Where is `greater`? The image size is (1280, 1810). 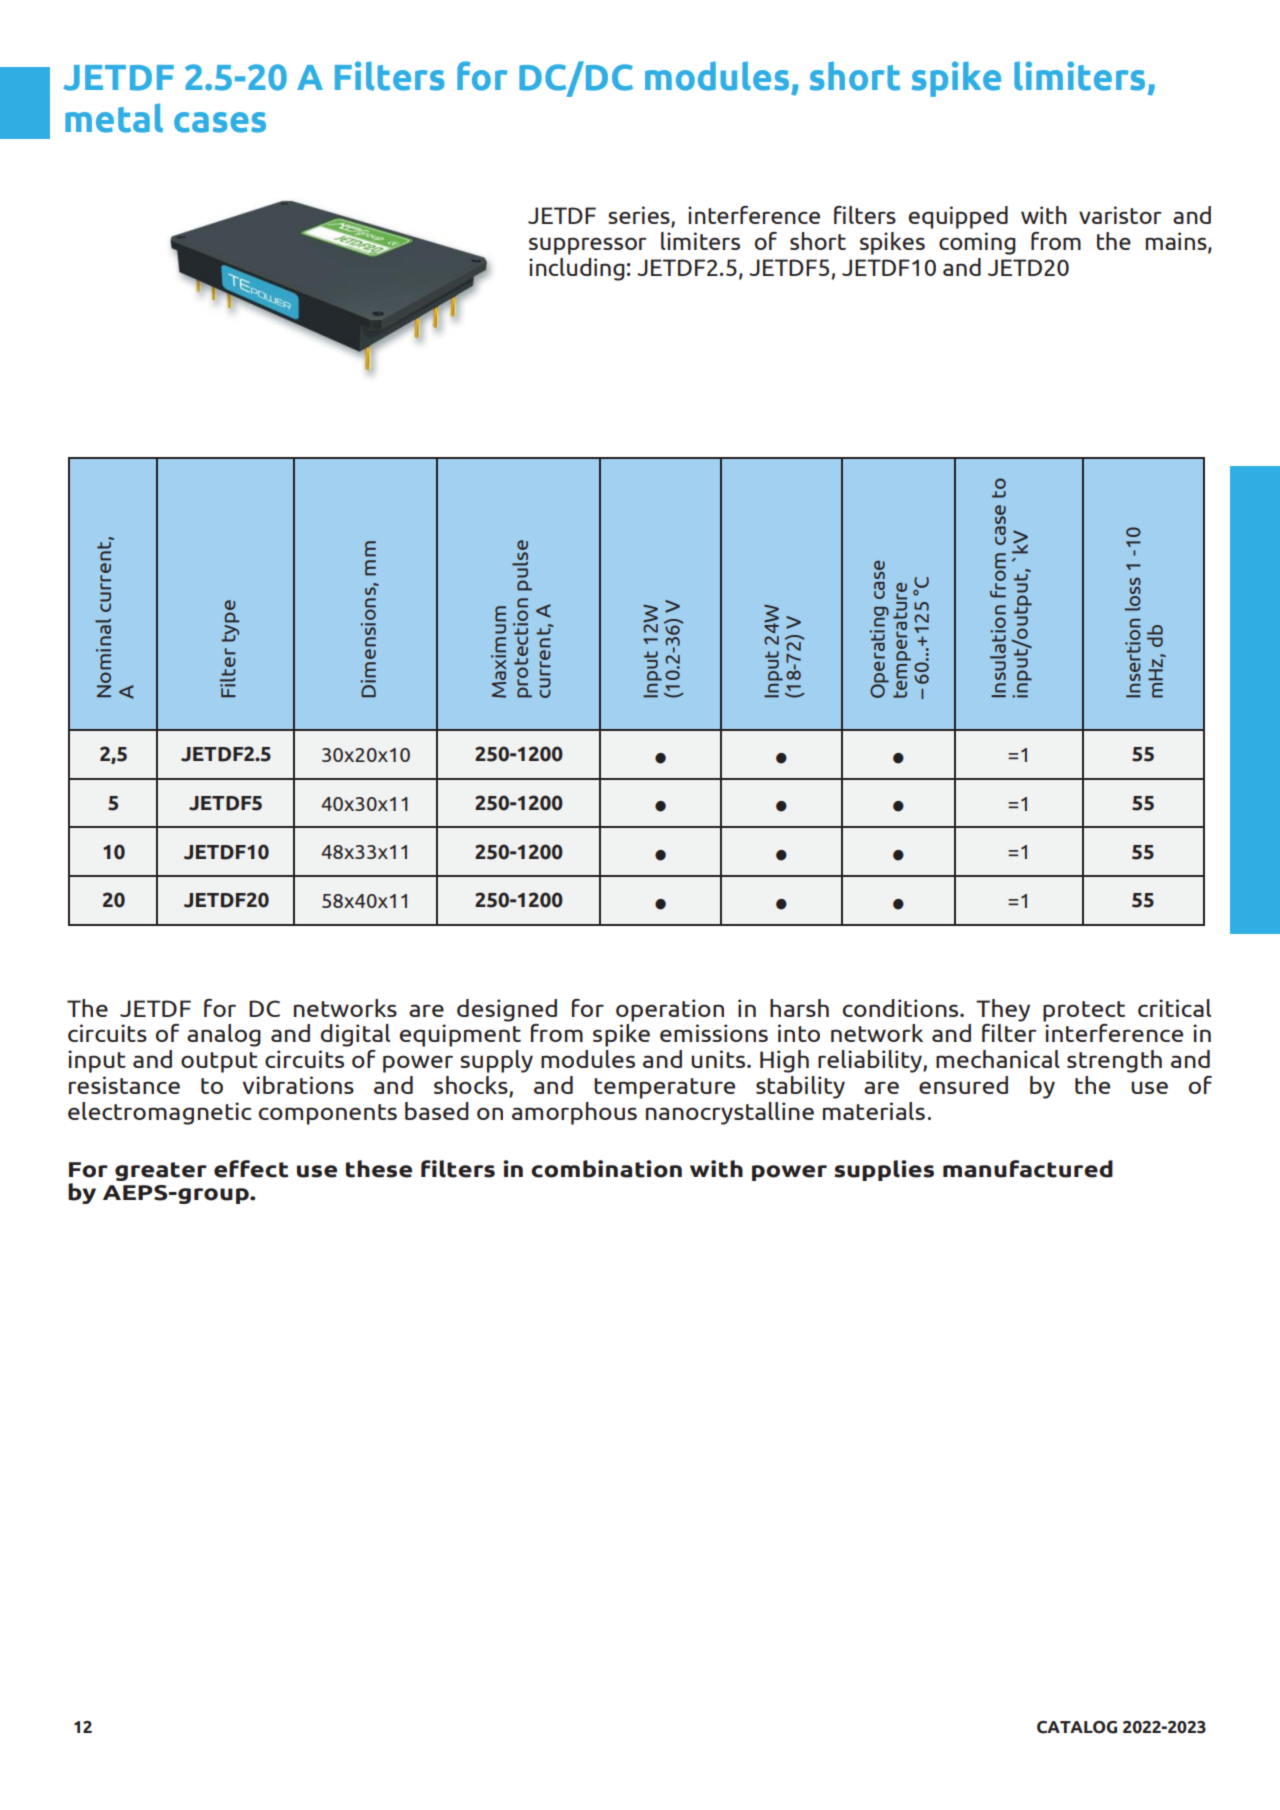
greater is located at coordinates (161, 1171).
